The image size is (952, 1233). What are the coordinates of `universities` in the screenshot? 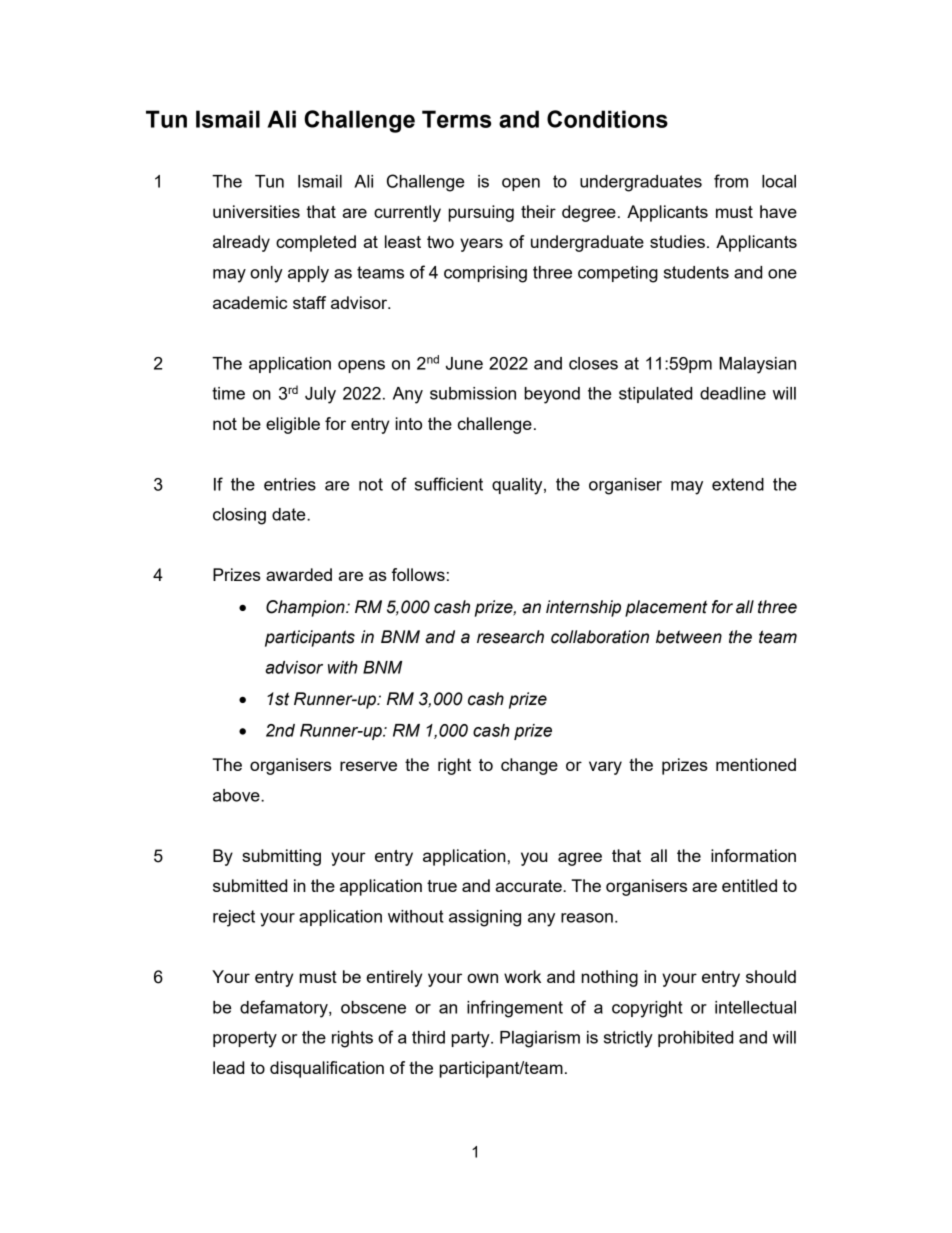 It's located at (256, 211).
